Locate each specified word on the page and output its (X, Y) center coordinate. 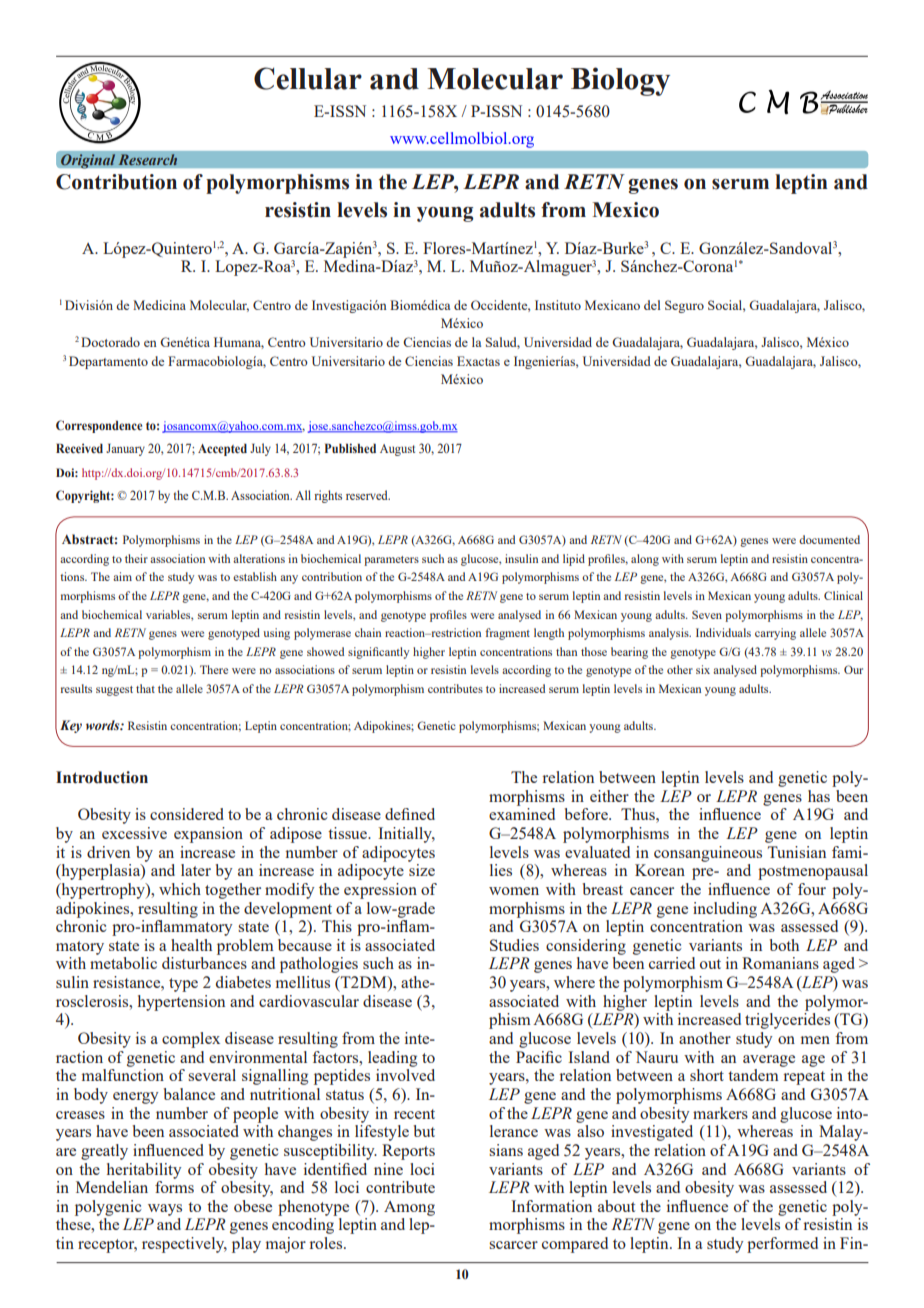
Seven (707, 614)
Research (147, 160)
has (819, 796)
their (136, 558)
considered (187, 814)
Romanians (780, 963)
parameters (391, 561)
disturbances (204, 963)
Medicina (159, 305)
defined (410, 814)
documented (829, 539)
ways (165, 1210)
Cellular (308, 78)
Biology (620, 81)
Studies (514, 945)
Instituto (558, 305)
